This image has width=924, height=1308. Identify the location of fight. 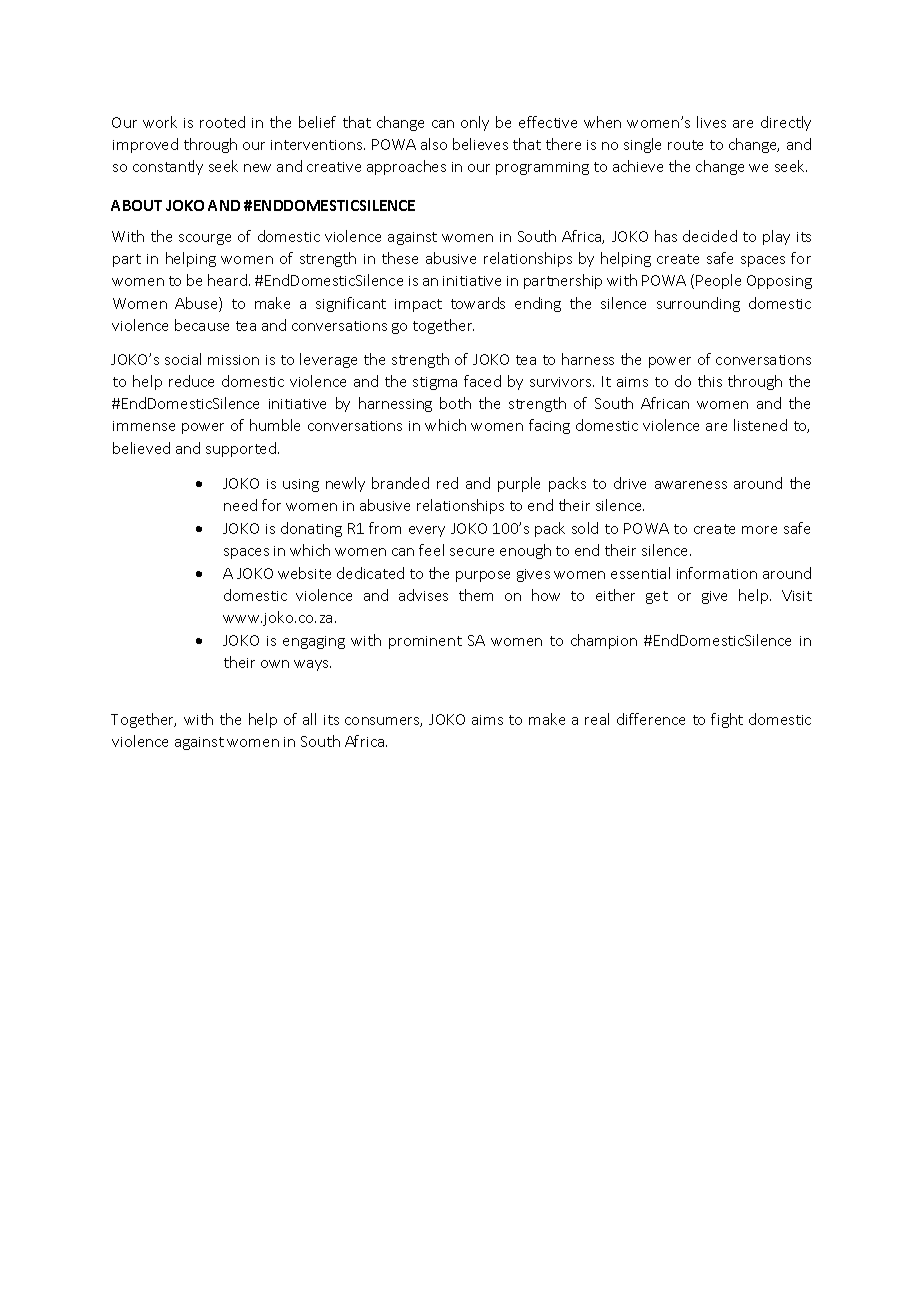
(727, 720).
